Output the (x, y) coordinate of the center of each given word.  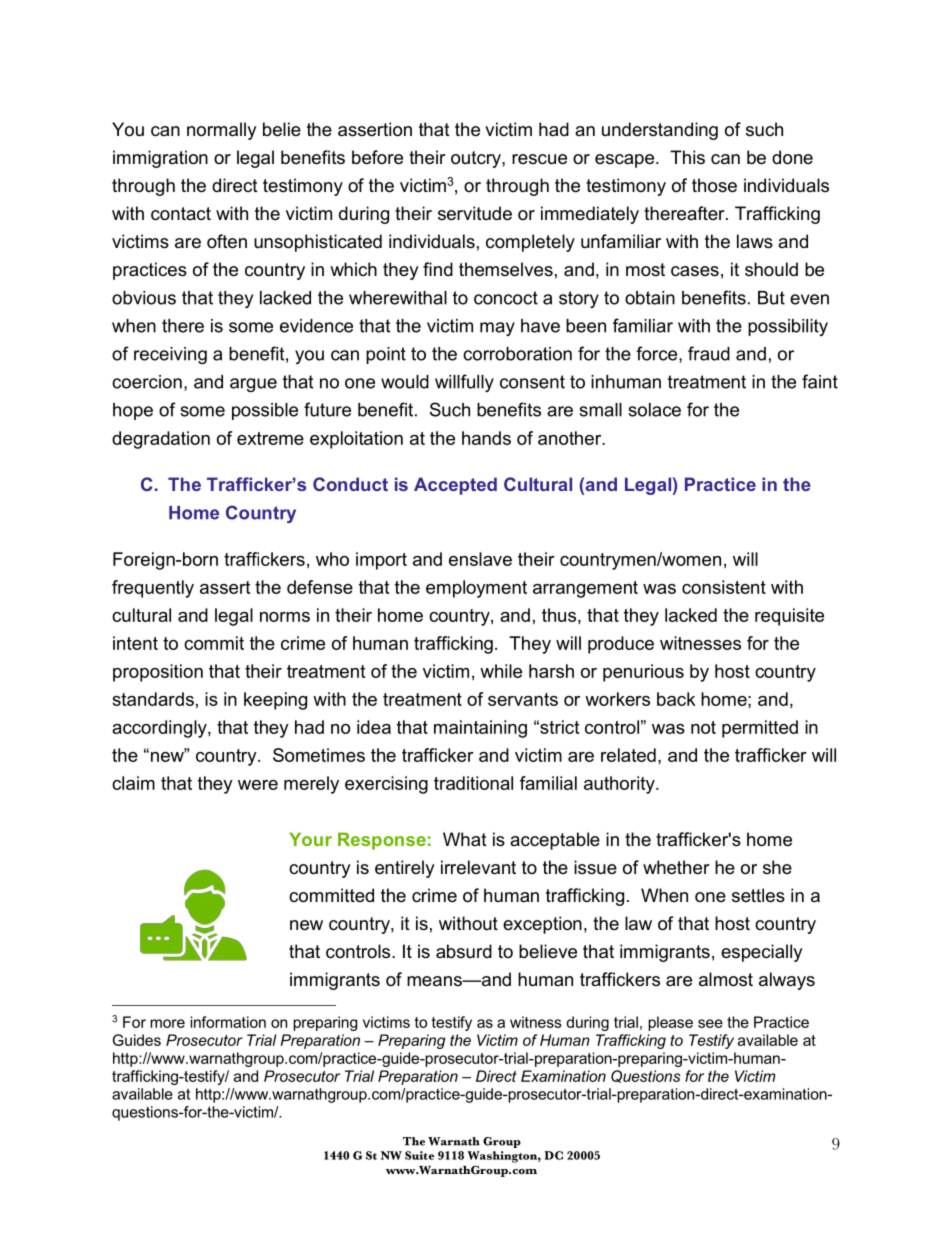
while (501, 671)
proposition (158, 673)
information (228, 1022)
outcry (477, 159)
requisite (789, 617)
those (714, 185)
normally (222, 131)
